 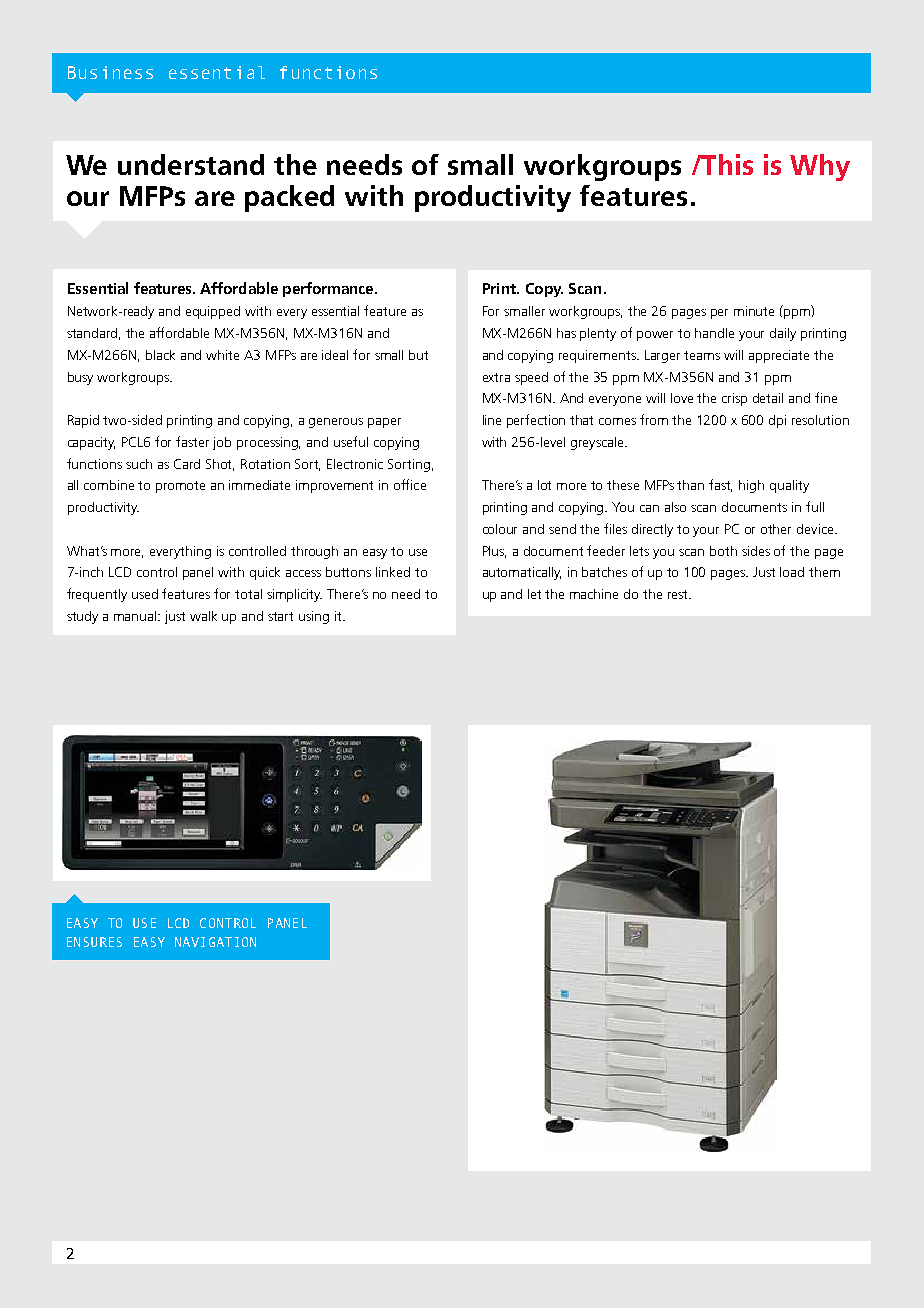 I want to click on manual, so click(x=136, y=616).
